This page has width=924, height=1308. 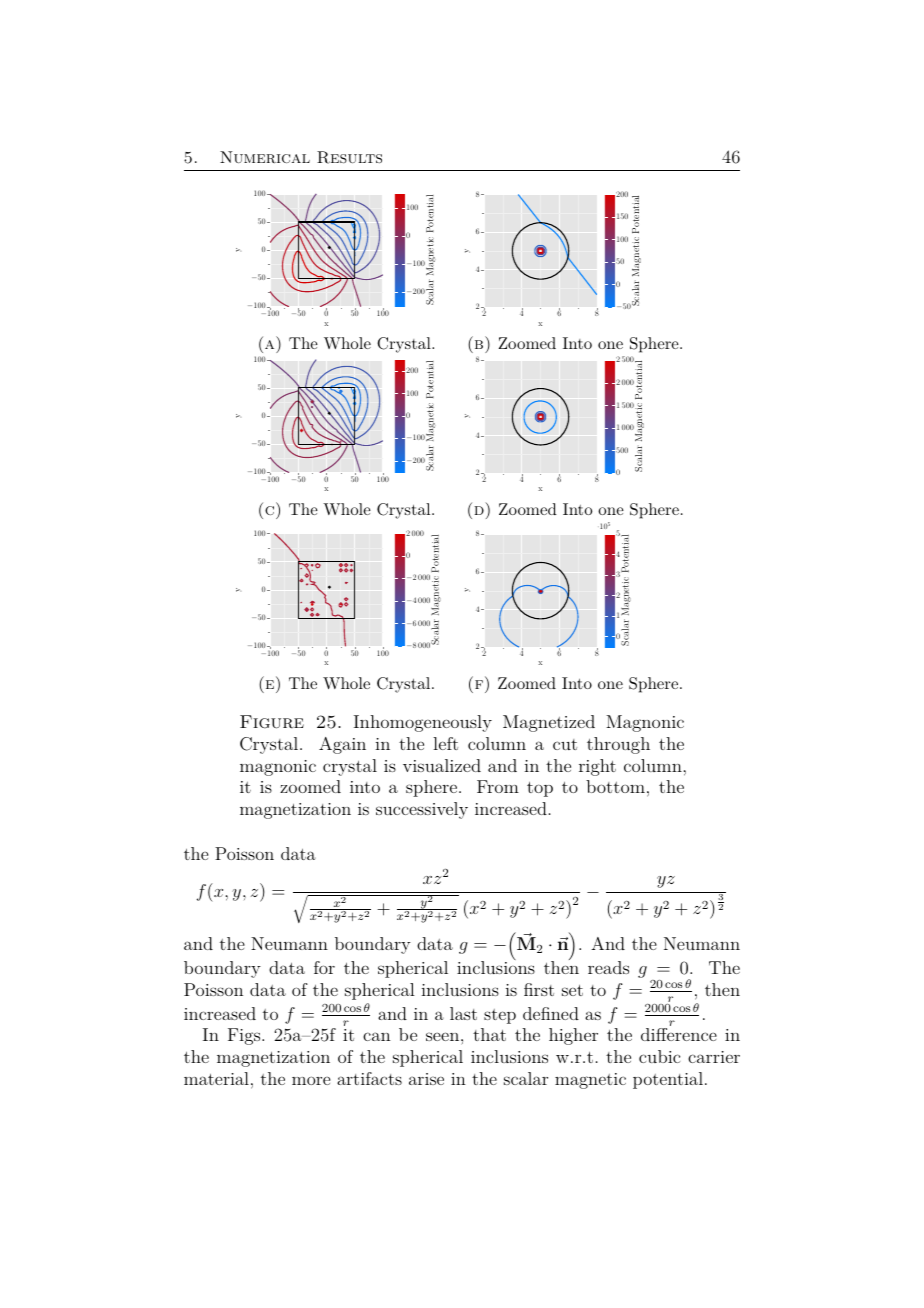 I want to click on Results, so click(x=349, y=157).
